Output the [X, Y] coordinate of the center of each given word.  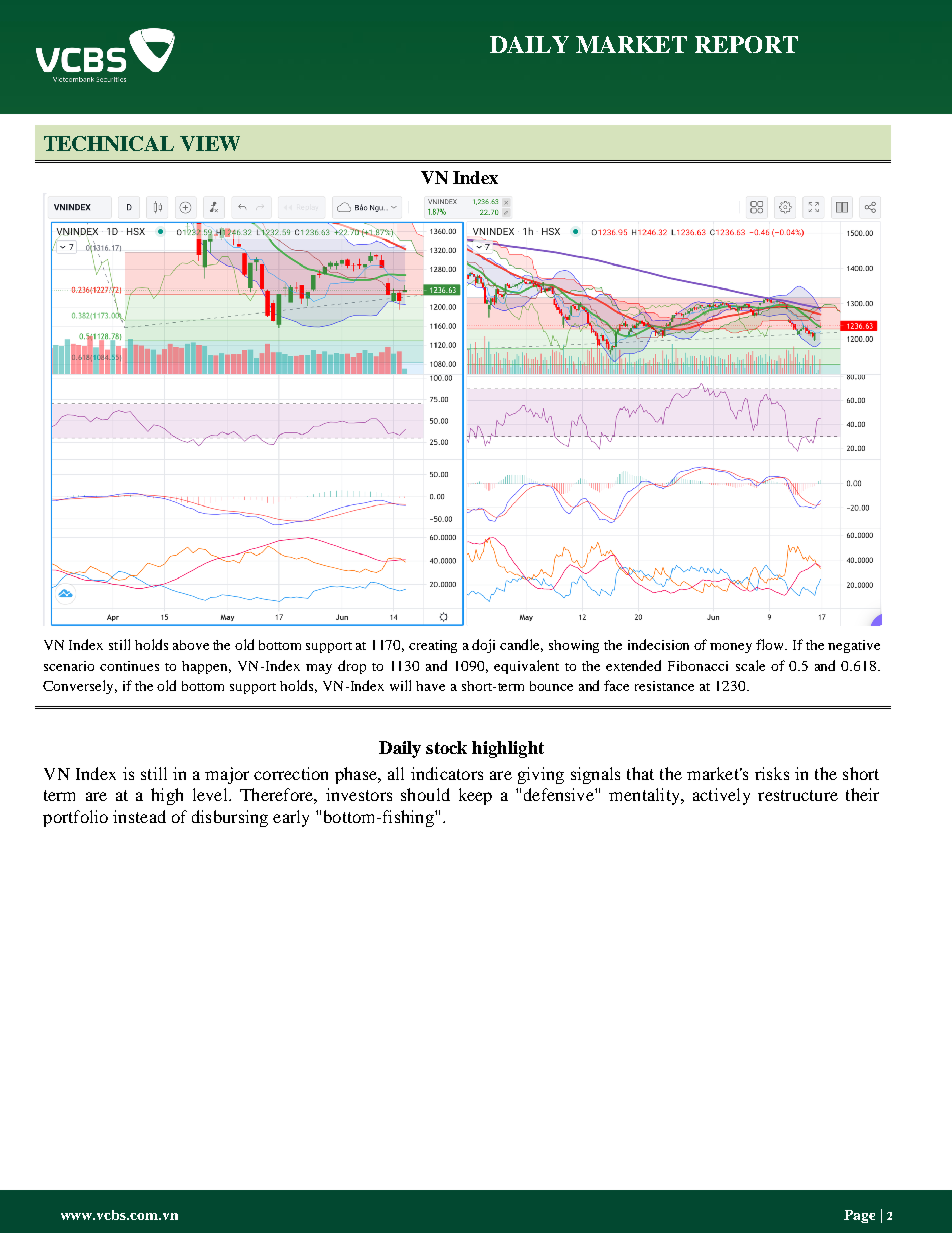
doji [483, 646]
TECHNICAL [109, 143]
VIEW [210, 143]
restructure [798, 795]
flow [771, 644]
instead [139, 816]
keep [475, 796]
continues [129, 666]
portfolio [75, 818]
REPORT [746, 44]
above [191, 645]
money [731, 648]
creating [433, 646]
